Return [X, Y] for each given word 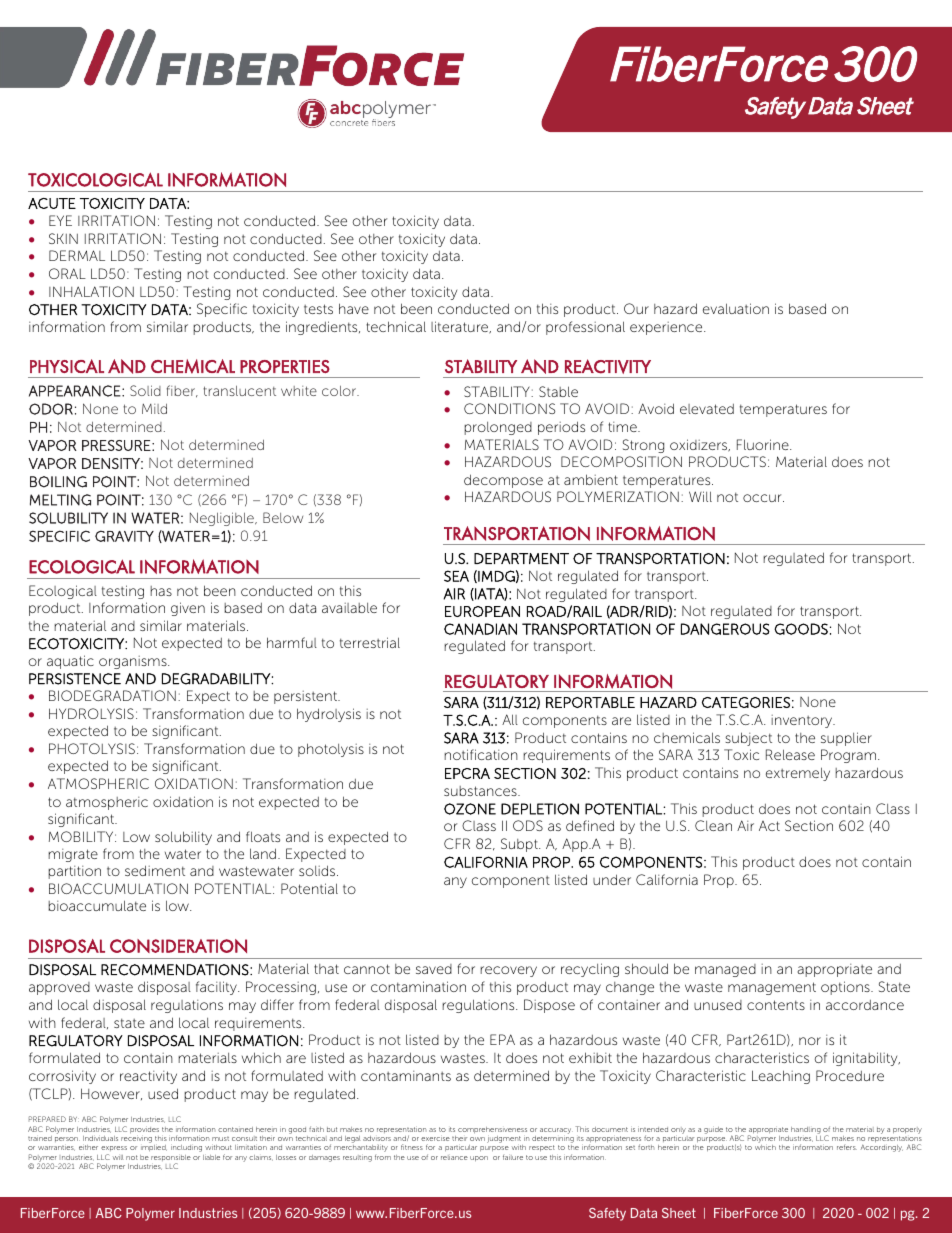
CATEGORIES [746, 702]
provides [144, 1130]
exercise [435, 1139]
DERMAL [77, 255]
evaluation [736, 308]
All [510, 719]
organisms [134, 662]
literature [461, 327]
